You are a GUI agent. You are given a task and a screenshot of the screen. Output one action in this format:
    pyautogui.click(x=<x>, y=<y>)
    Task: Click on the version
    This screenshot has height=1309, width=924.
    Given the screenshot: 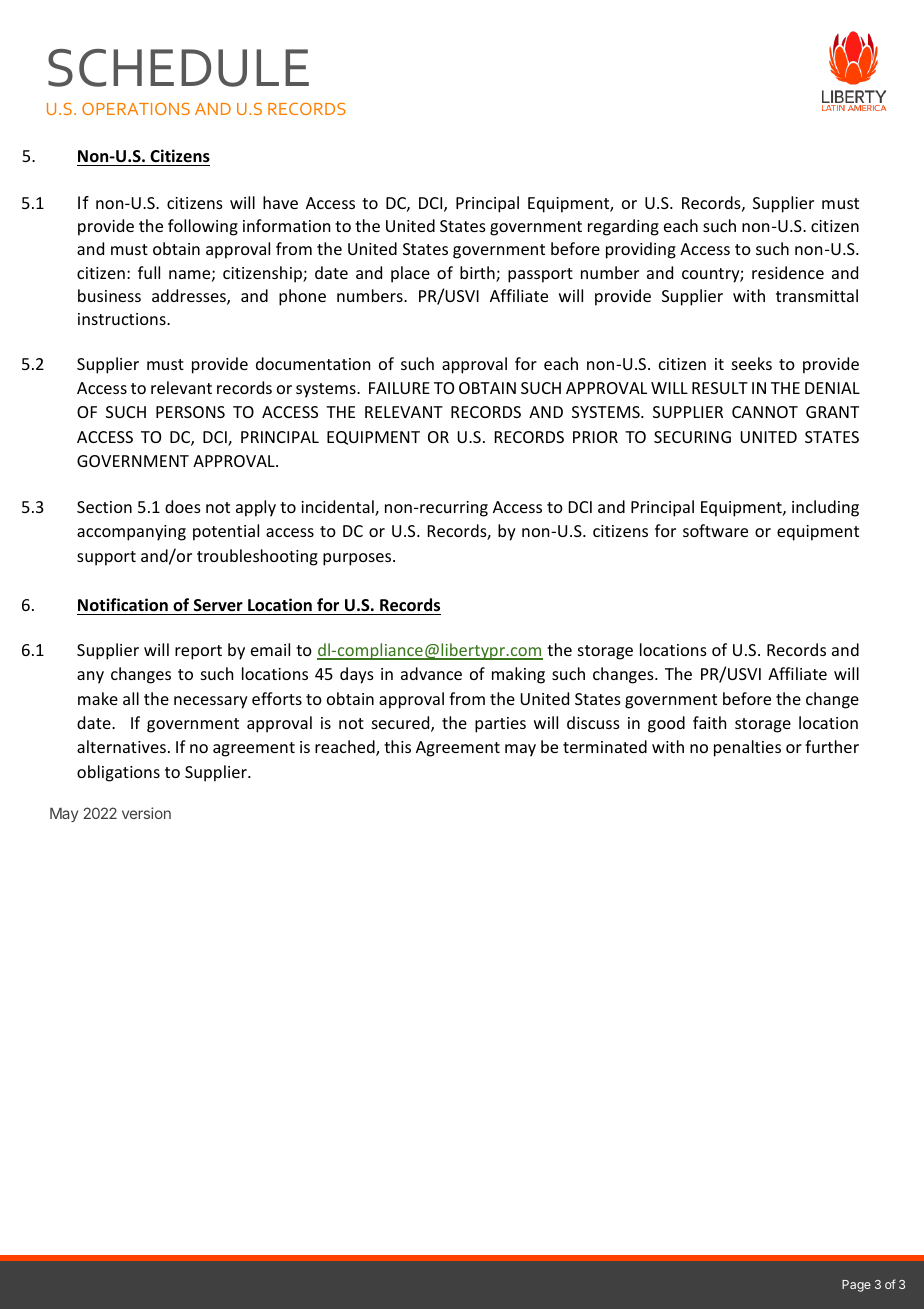 What is the action you would take?
    pyautogui.click(x=146, y=813)
